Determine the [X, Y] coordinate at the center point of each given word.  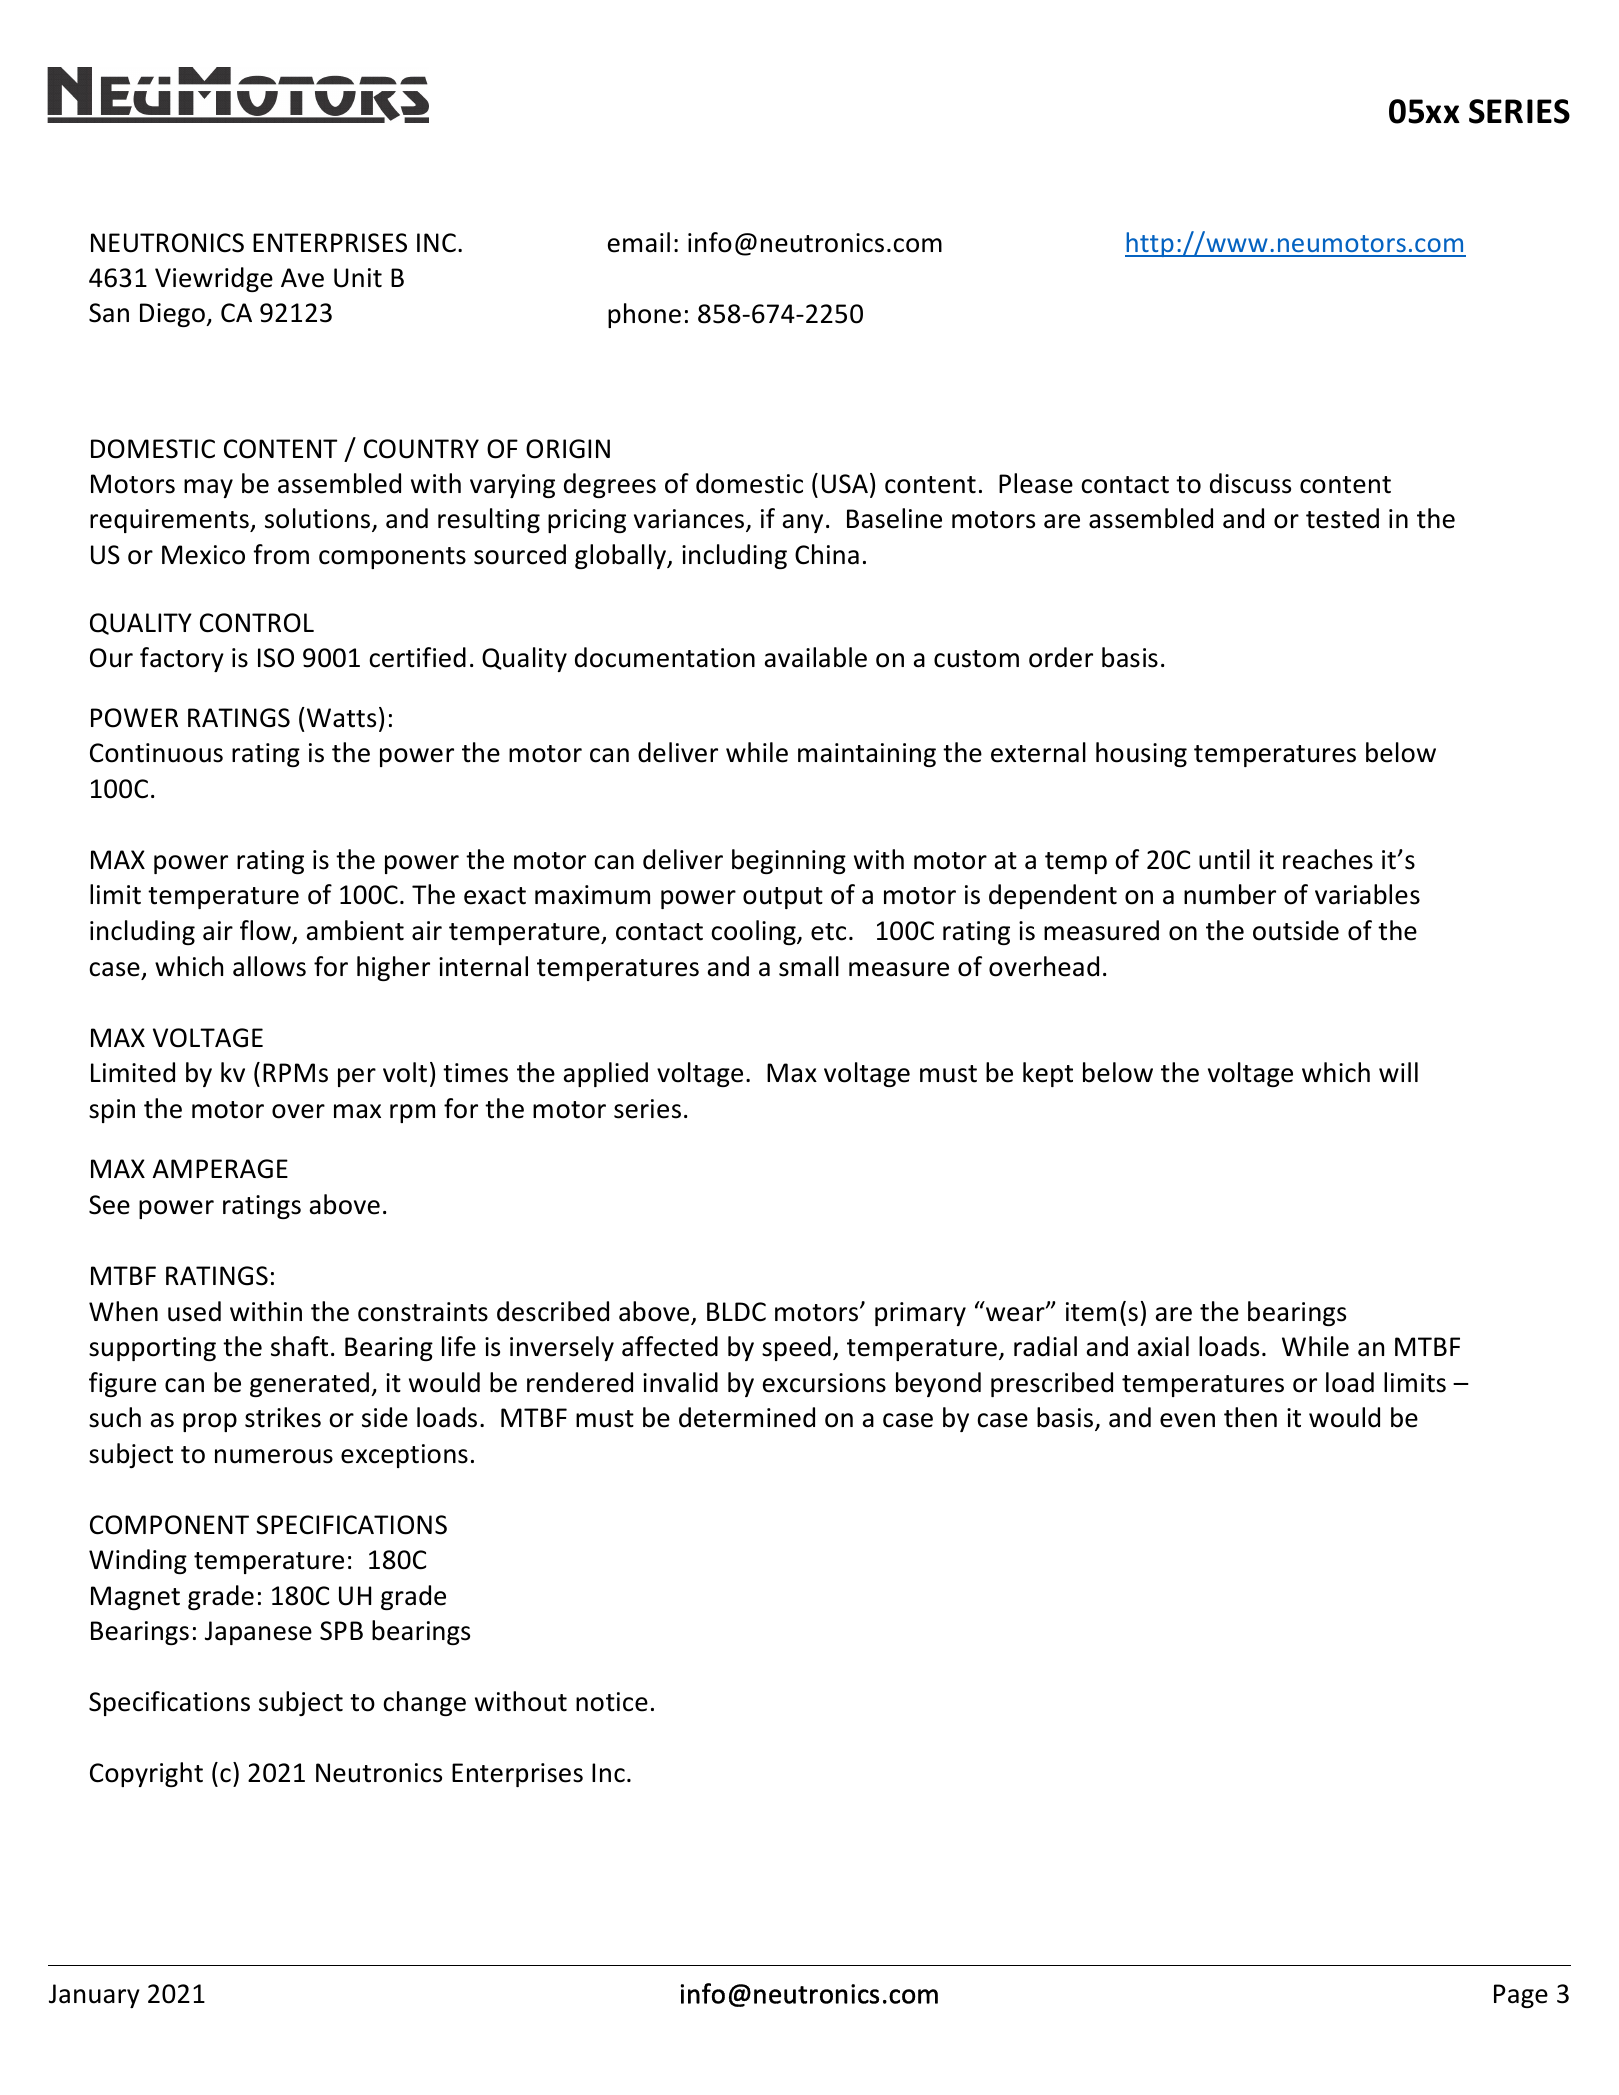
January [94, 1996]
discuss [1250, 483]
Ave [302, 278]
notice [612, 1702]
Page [1521, 1996]
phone [644, 315]
